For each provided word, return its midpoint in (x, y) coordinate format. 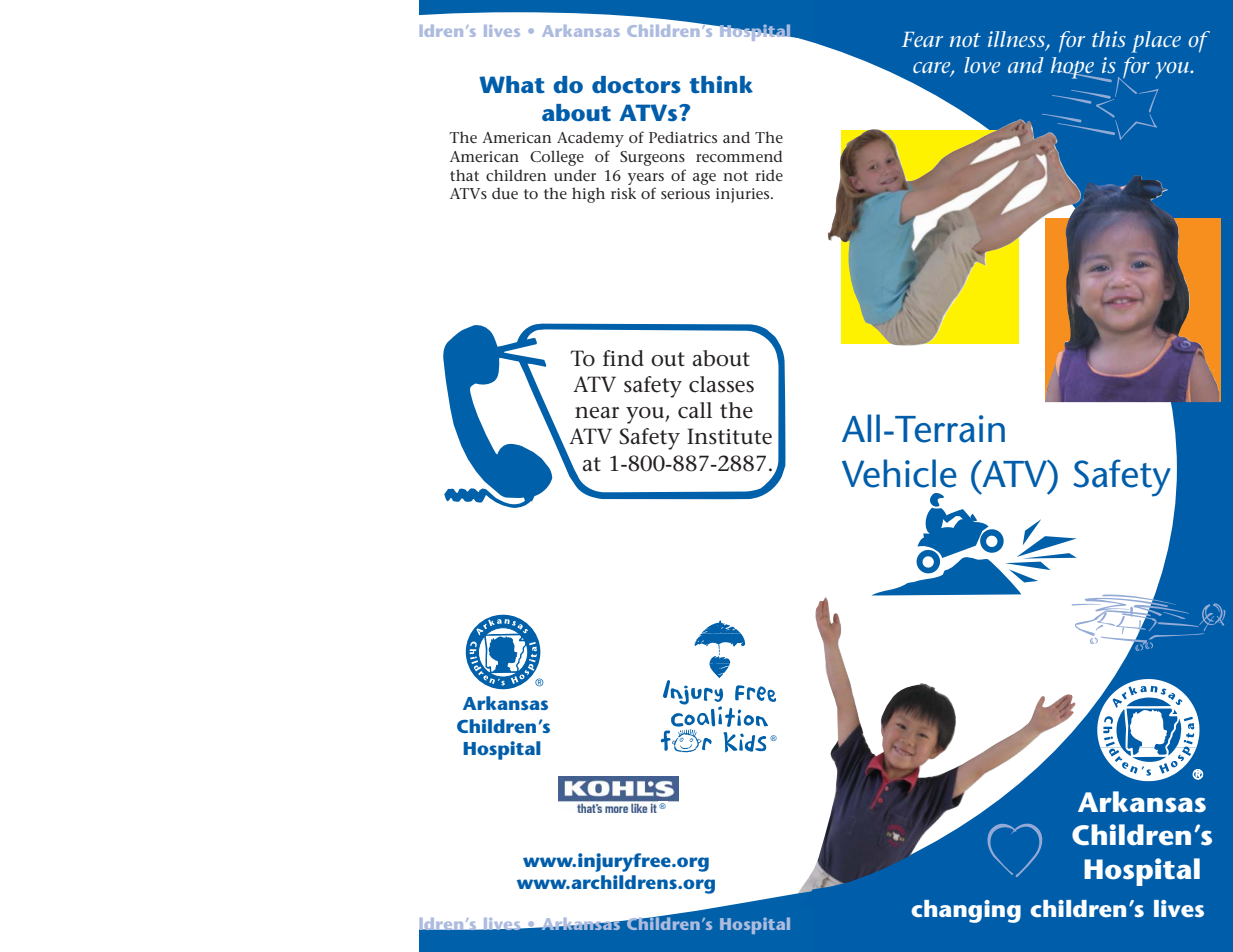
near (597, 413)
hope (1074, 68)
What (512, 85)
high (588, 195)
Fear (922, 39)
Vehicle (899, 473)
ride (769, 175)
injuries (744, 195)
